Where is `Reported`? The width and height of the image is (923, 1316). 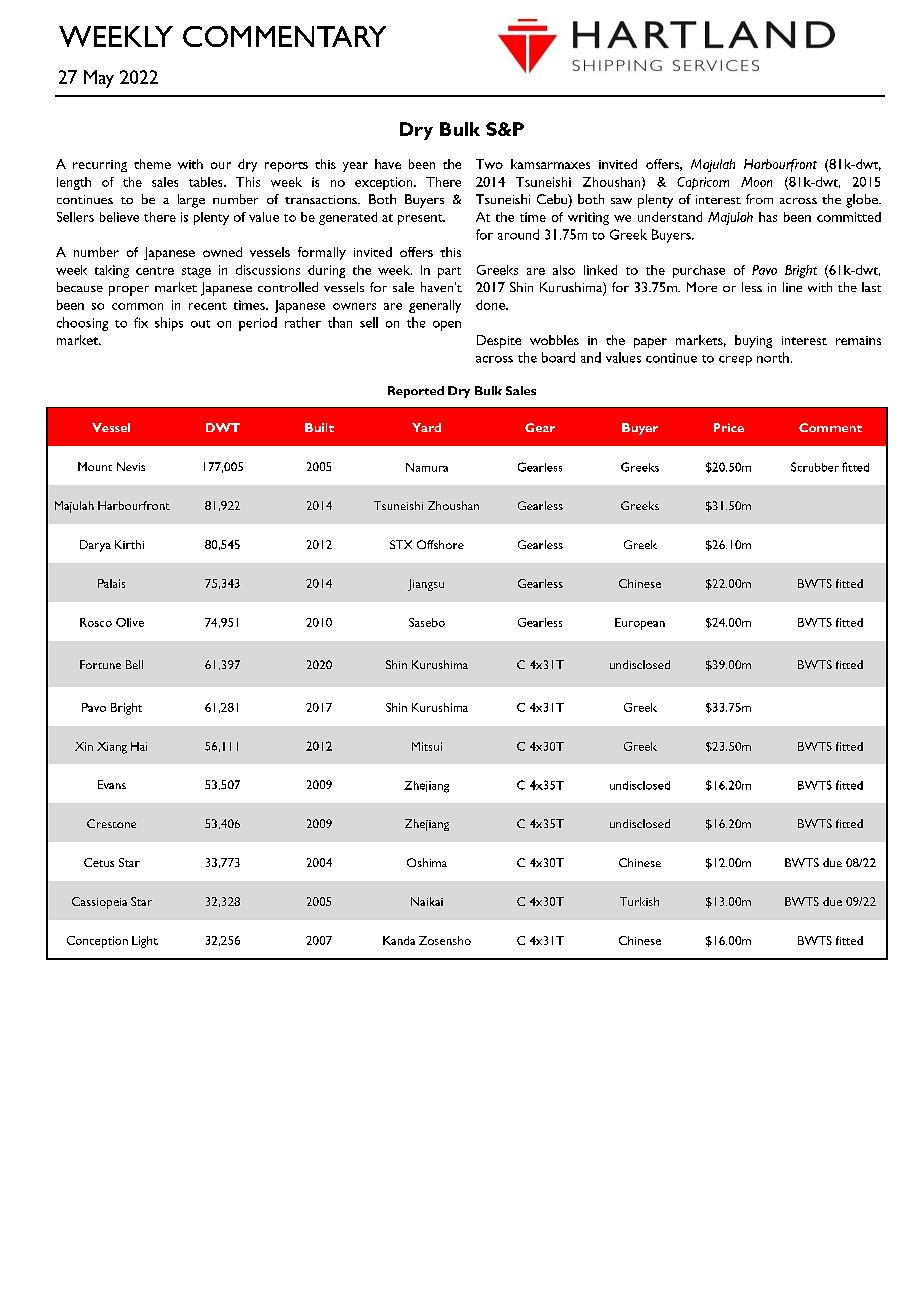 Reported is located at coordinates (416, 392).
